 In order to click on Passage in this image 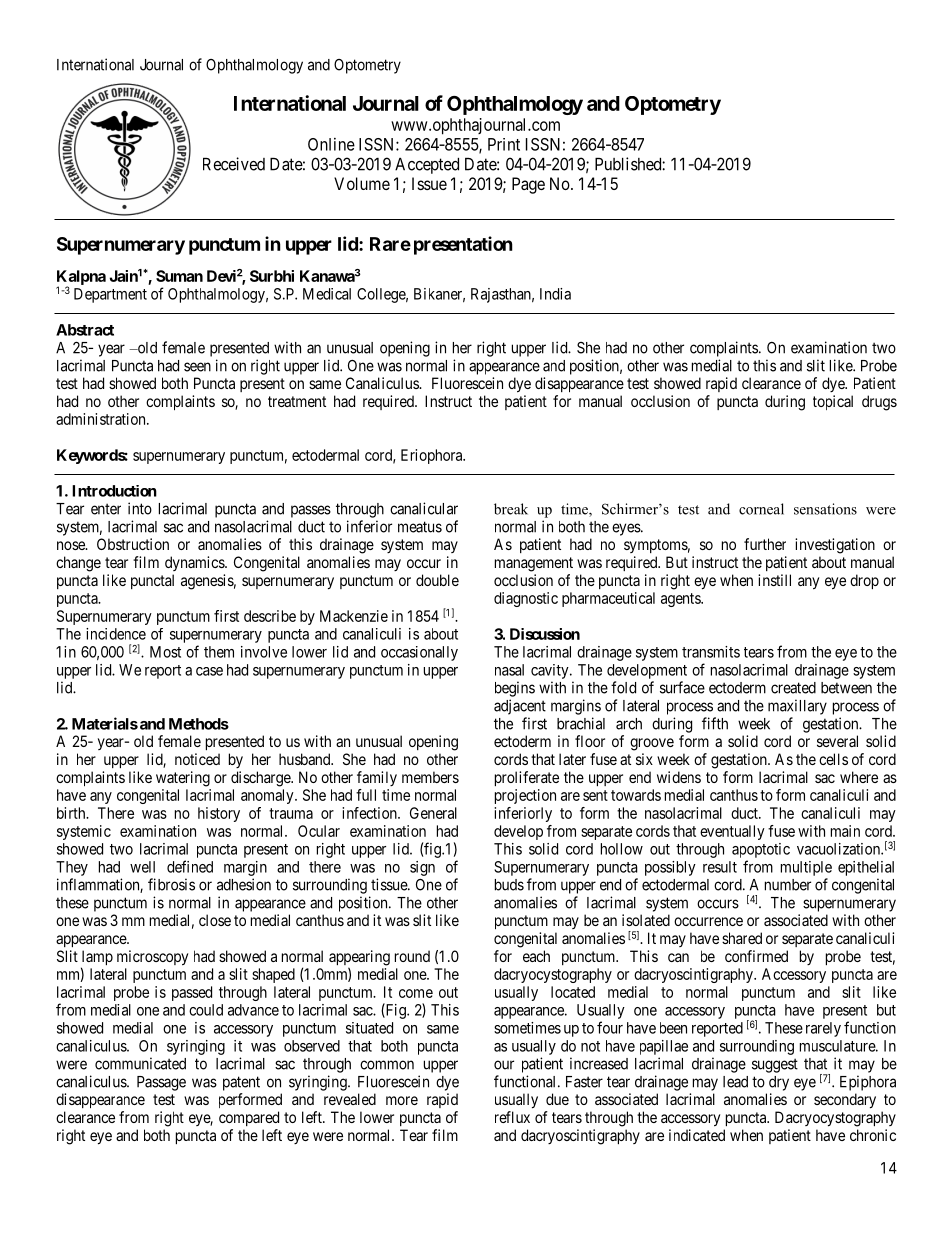, I will do `click(161, 1083)`.
